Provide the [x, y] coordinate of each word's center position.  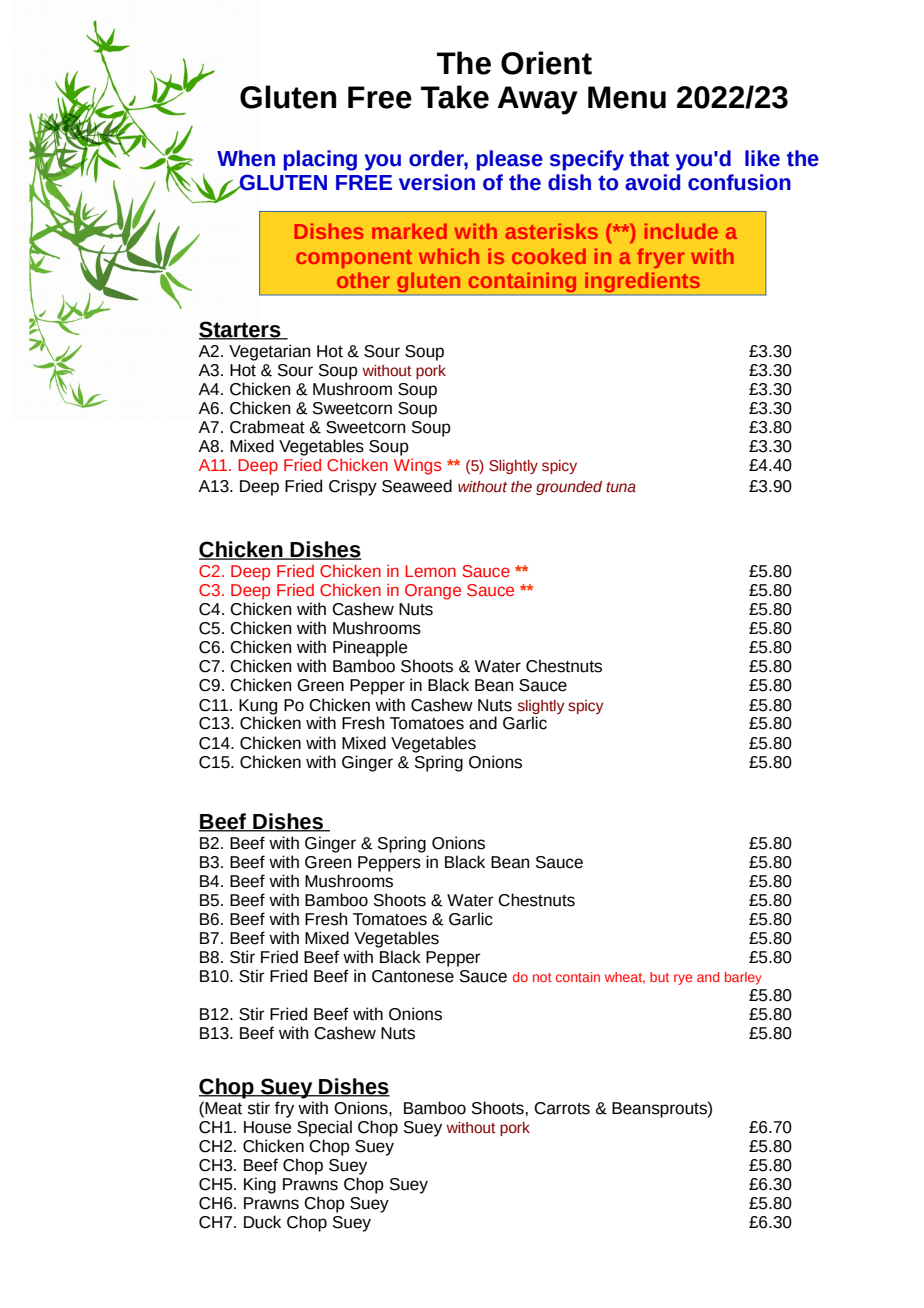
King [260, 1185]
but [659, 977]
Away [538, 100]
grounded [569, 488]
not [542, 977]
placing [320, 160]
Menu [627, 97]
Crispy [353, 487]
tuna [621, 487]
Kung [258, 708]
